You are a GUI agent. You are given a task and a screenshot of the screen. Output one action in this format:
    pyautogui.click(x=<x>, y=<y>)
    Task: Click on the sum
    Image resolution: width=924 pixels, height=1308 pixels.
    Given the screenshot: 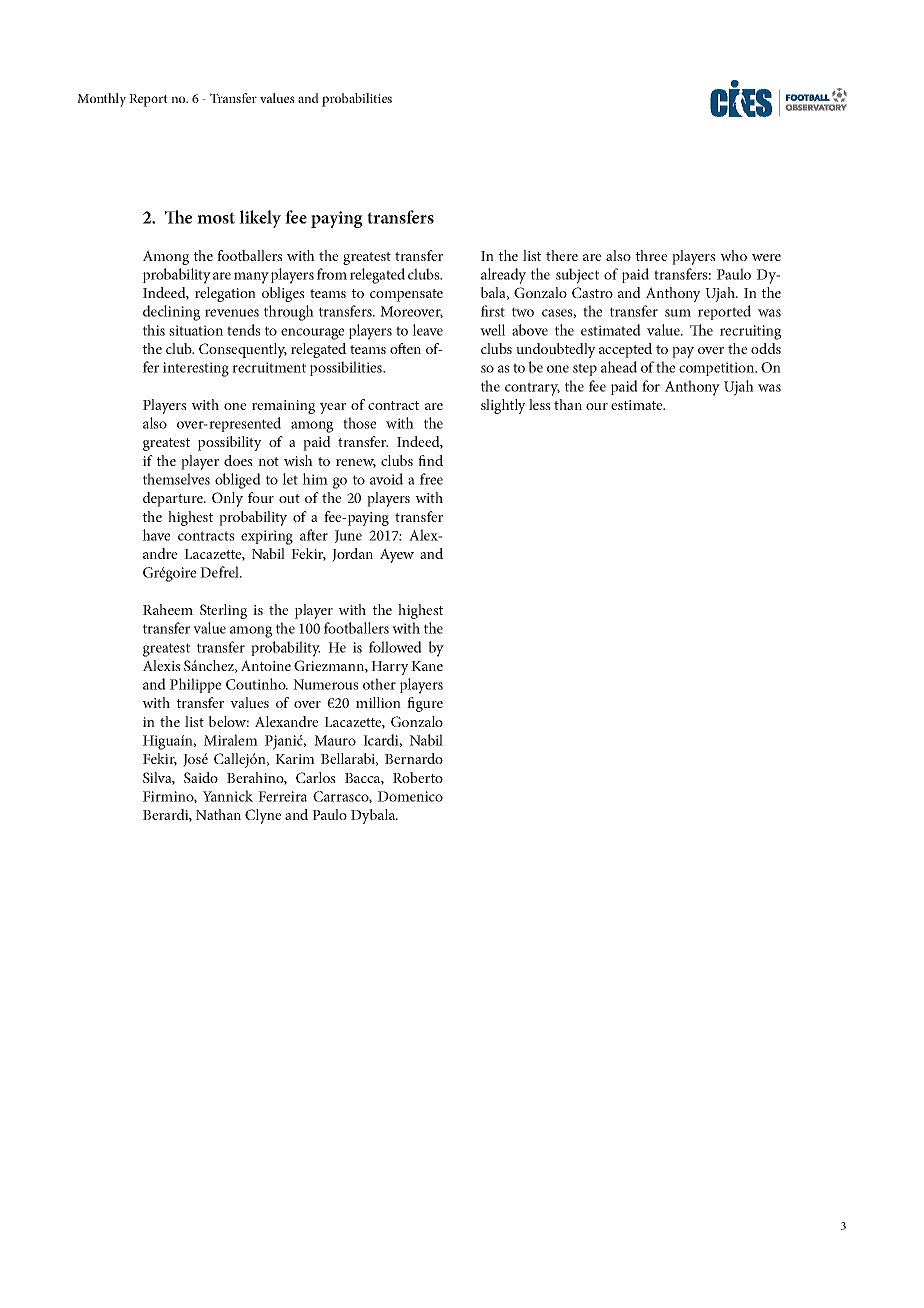 What is the action you would take?
    pyautogui.click(x=678, y=313)
